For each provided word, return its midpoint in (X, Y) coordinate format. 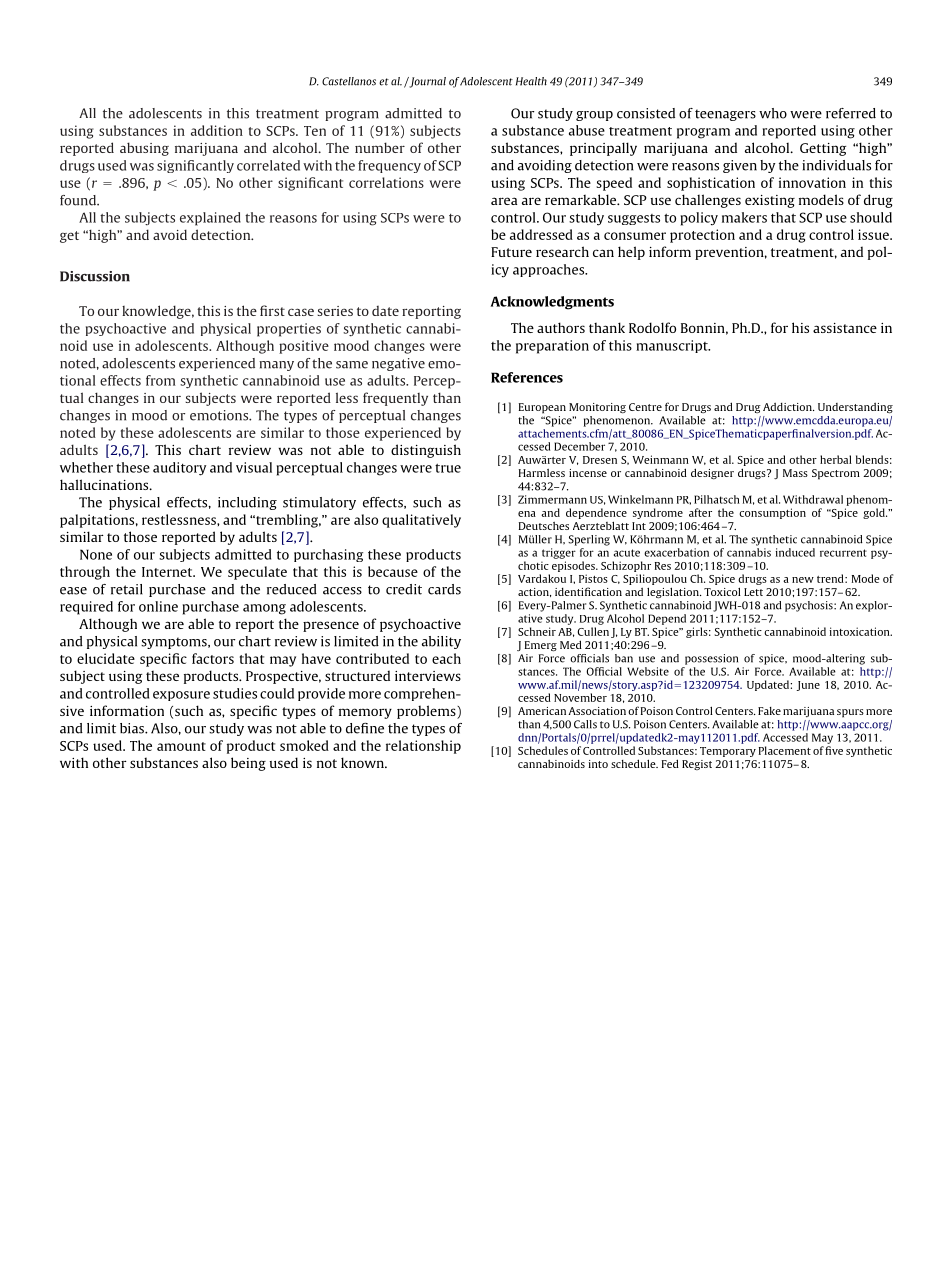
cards (444, 589)
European (542, 408)
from (161, 380)
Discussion (95, 276)
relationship (423, 747)
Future (511, 252)
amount (181, 746)
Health (531, 81)
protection (702, 236)
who (773, 113)
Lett (753, 592)
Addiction (788, 407)
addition (217, 130)
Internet (168, 572)
